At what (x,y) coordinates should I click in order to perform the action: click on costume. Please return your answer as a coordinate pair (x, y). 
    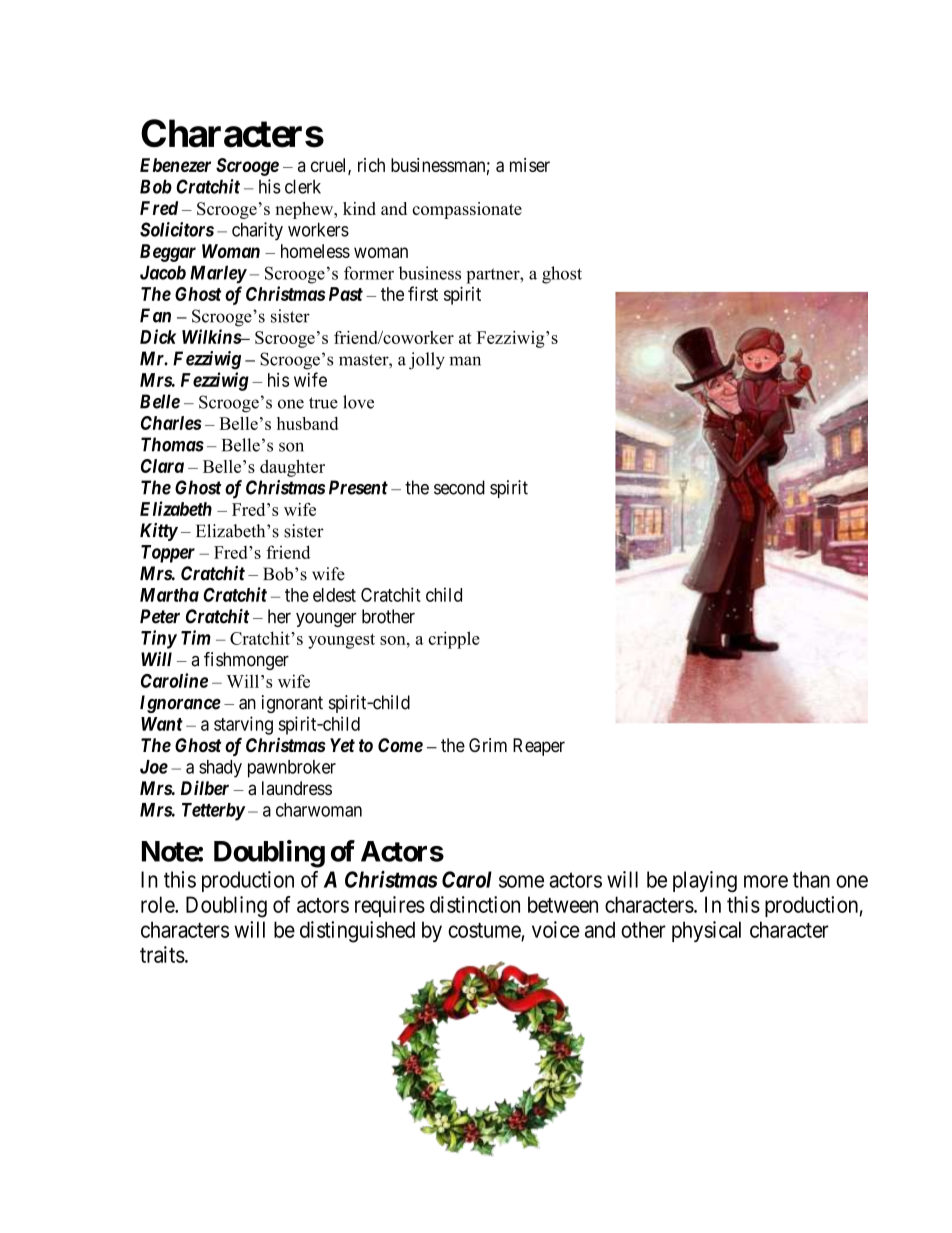
    Looking at the image, I should click on (484, 930).
